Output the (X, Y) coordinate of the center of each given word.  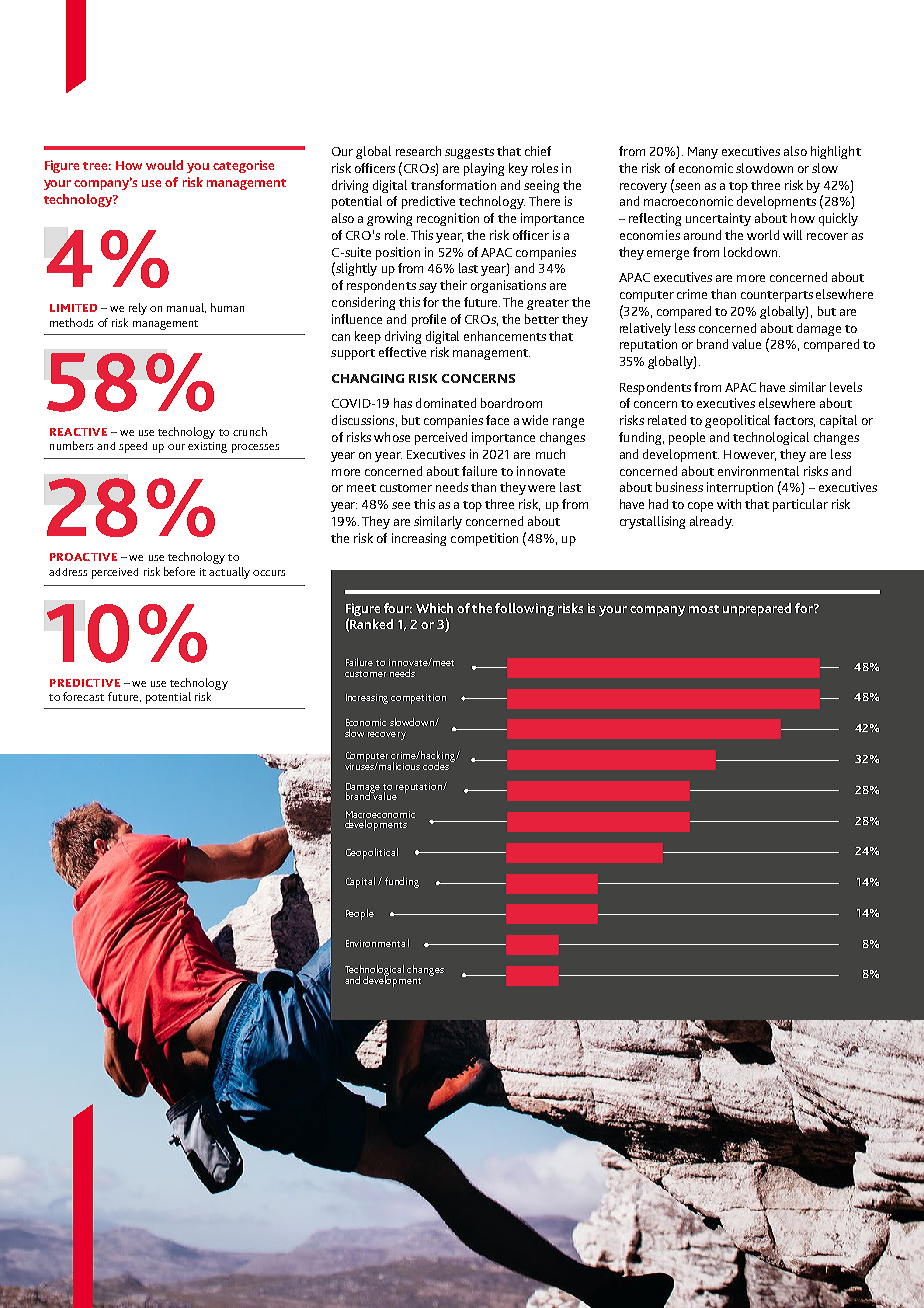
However (750, 455)
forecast (83, 696)
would (164, 165)
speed (133, 447)
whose (392, 437)
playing (484, 169)
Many (703, 153)
